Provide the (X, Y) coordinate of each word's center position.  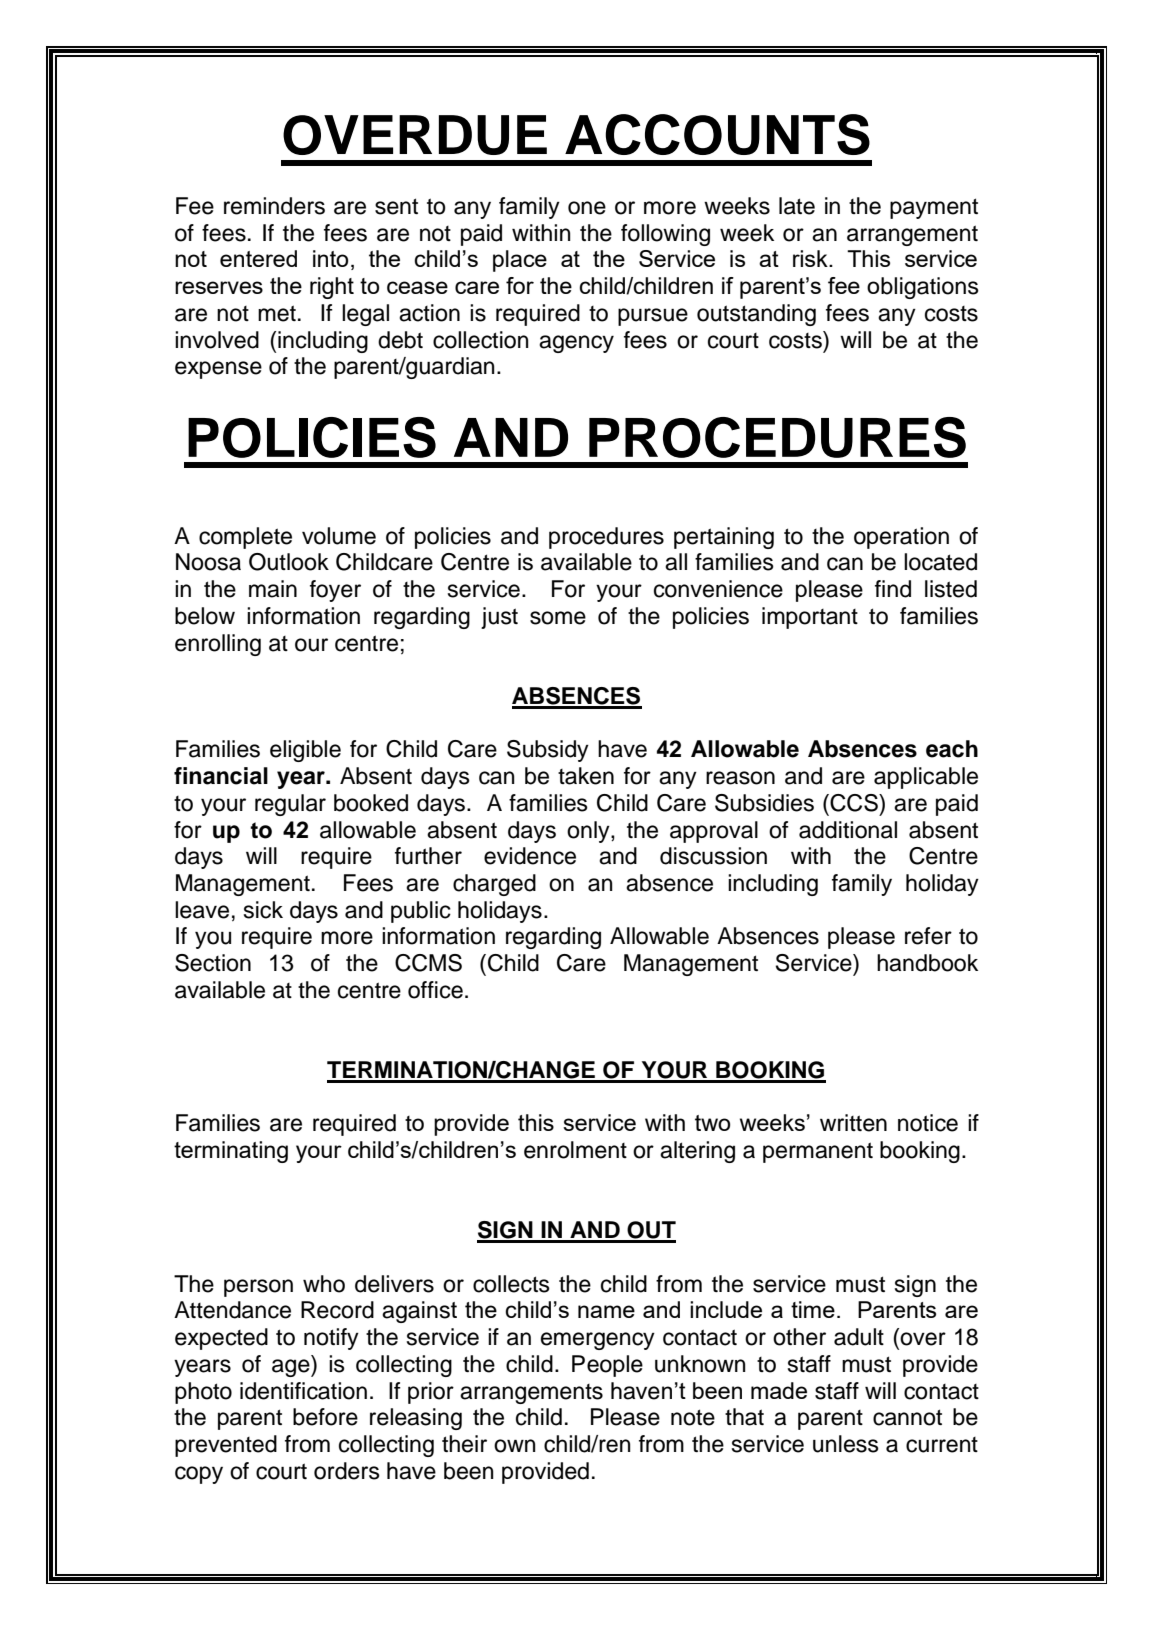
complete (245, 538)
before (325, 1417)
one (587, 208)
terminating (231, 1152)
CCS (854, 803)
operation (901, 538)
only (589, 832)
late (797, 206)
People (607, 1366)
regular (290, 805)
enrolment (575, 1150)
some (558, 618)
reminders (274, 206)
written (853, 1123)
